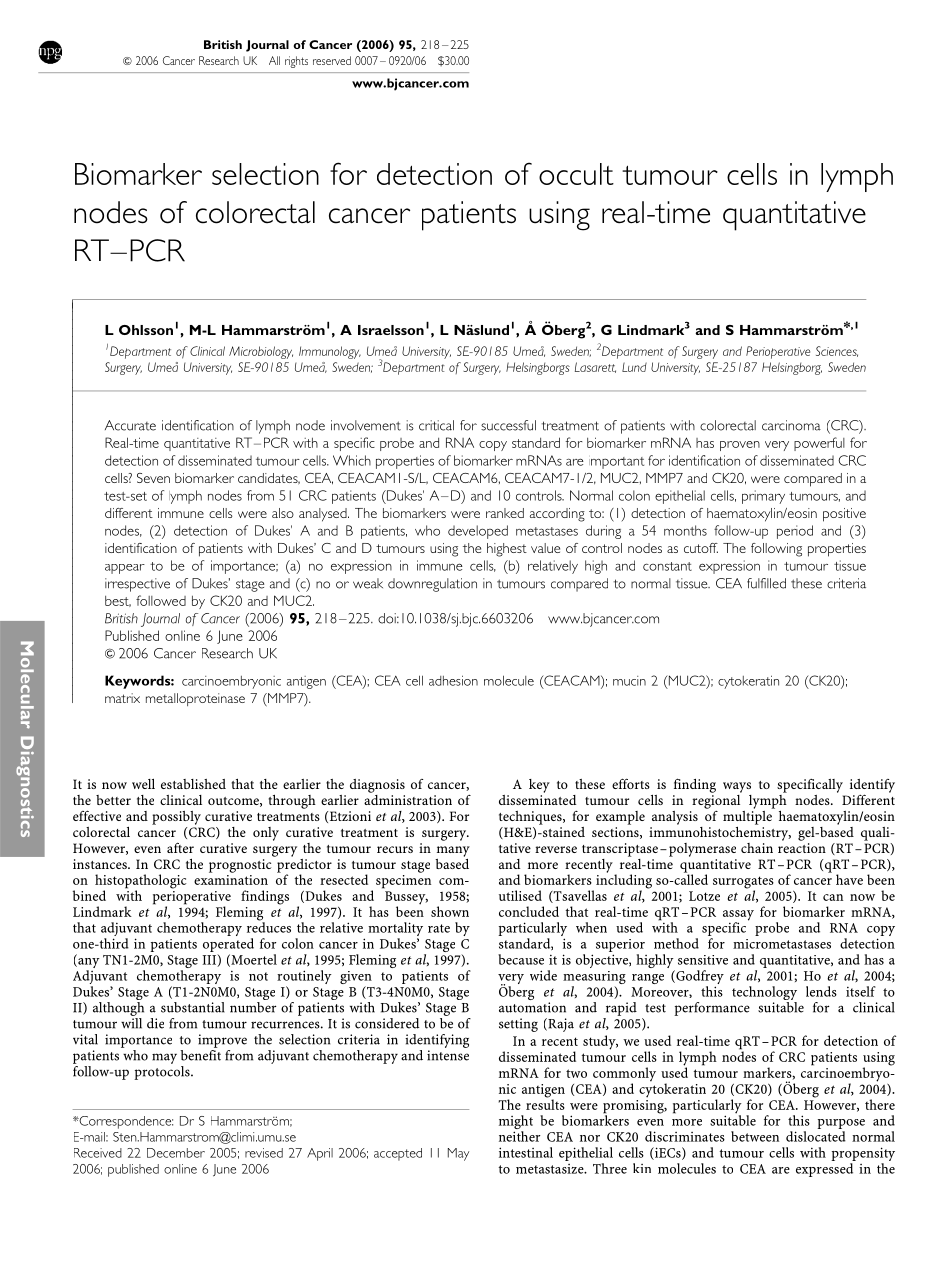 The image size is (952, 1271). Describe the element at coordinates (193, 784) in the screenshot. I see `established` at that location.
